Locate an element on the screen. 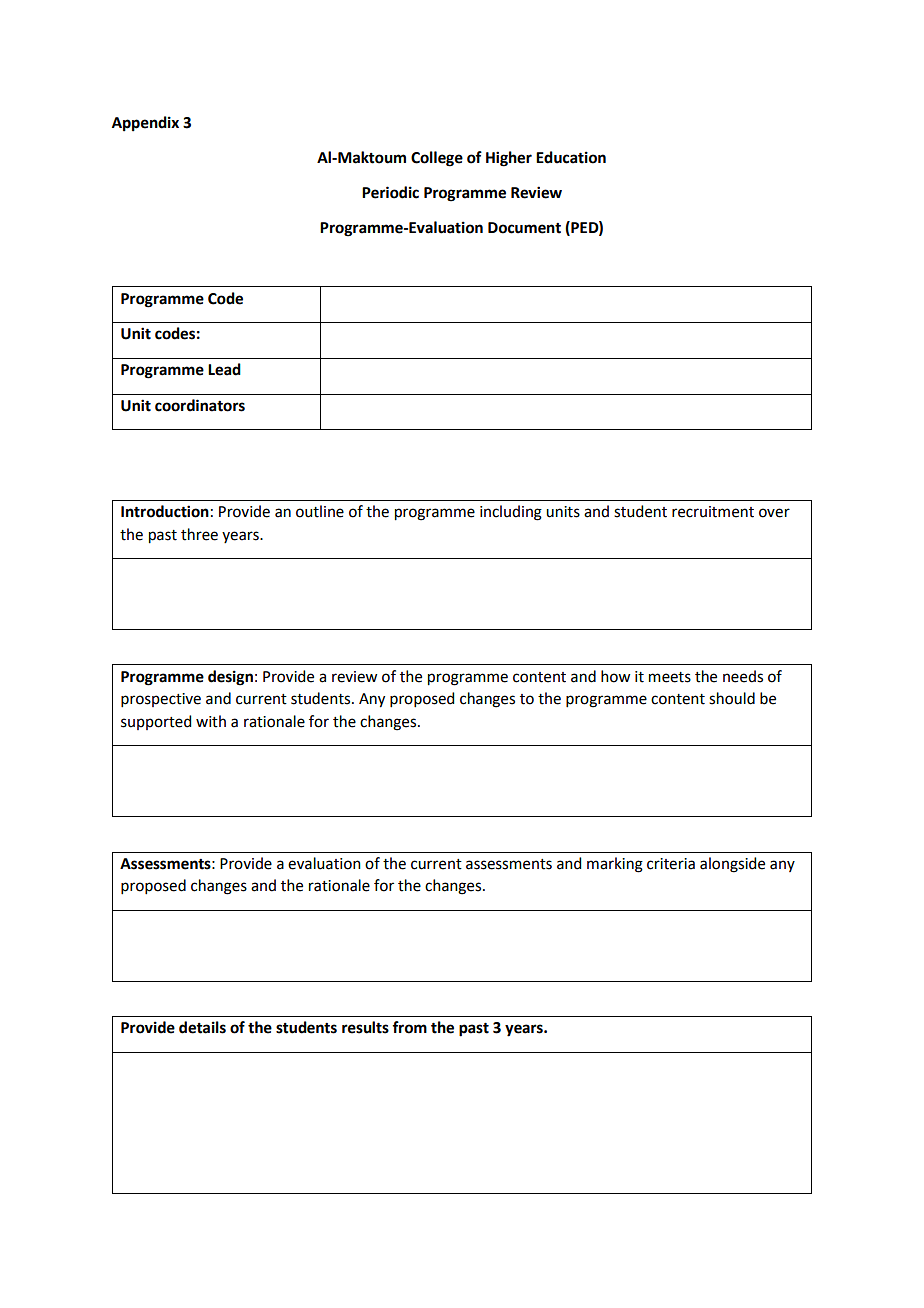 The image size is (924, 1308). Appendix is located at coordinates (145, 124).
